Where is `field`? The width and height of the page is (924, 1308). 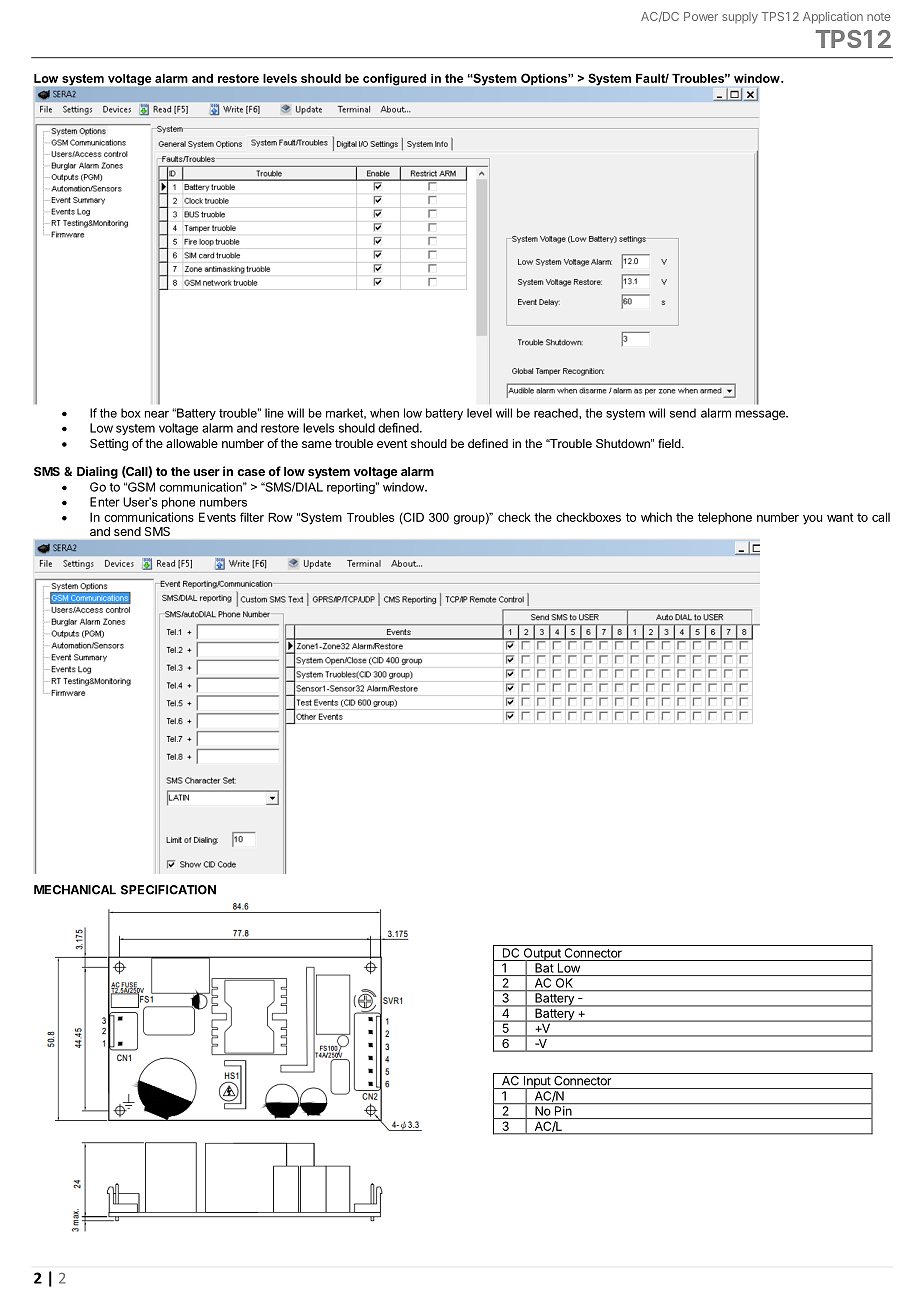
field is located at coordinates (670, 443).
